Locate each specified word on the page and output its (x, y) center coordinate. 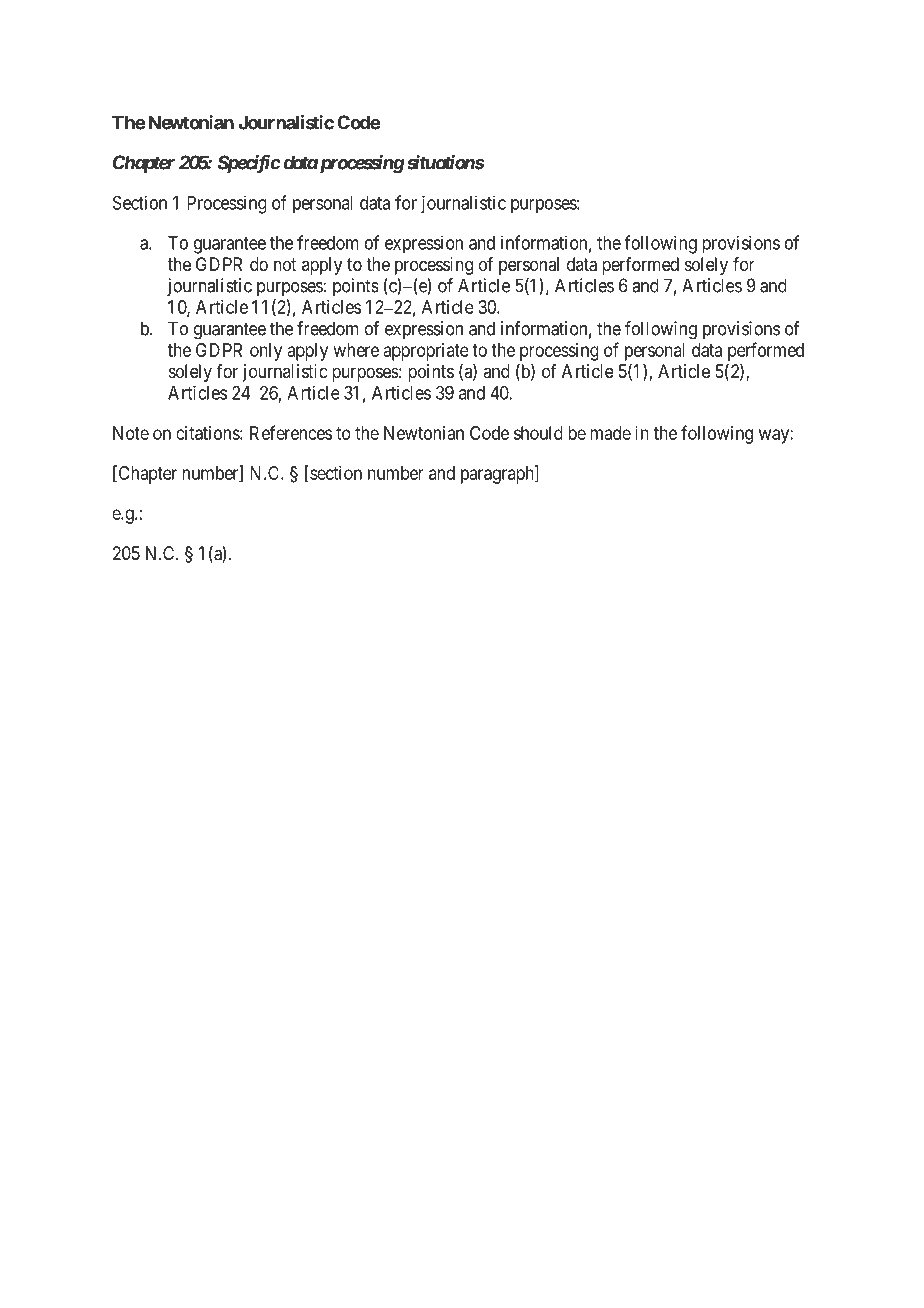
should (538, 433)
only (266, 352)
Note (131, 433)
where (356, 350)
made (610, 433)
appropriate (426, 352)
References (291, 432)
